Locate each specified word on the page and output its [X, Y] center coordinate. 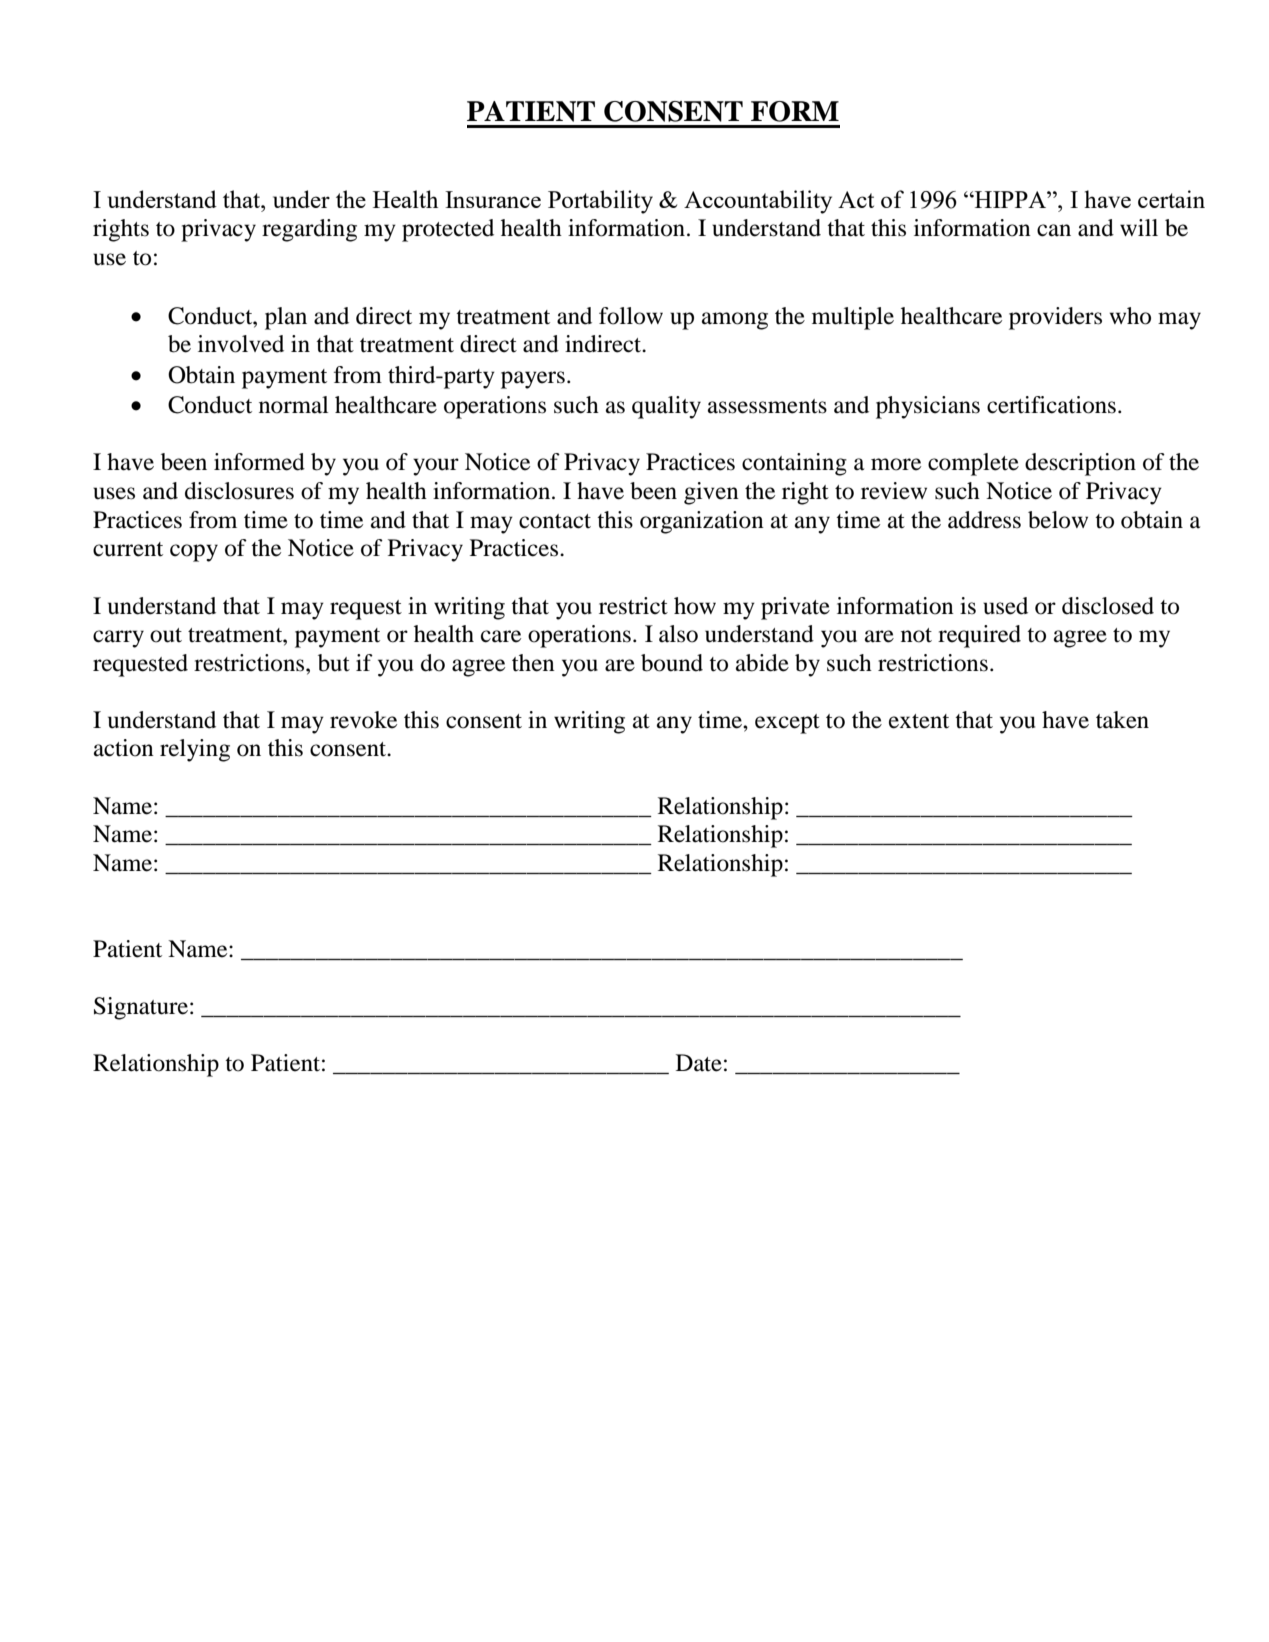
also [678, 634]
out [166, 635]
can [1054, 230]
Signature [141, 1008]
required [979, 636]
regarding [309, 230]
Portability [600, 202]
